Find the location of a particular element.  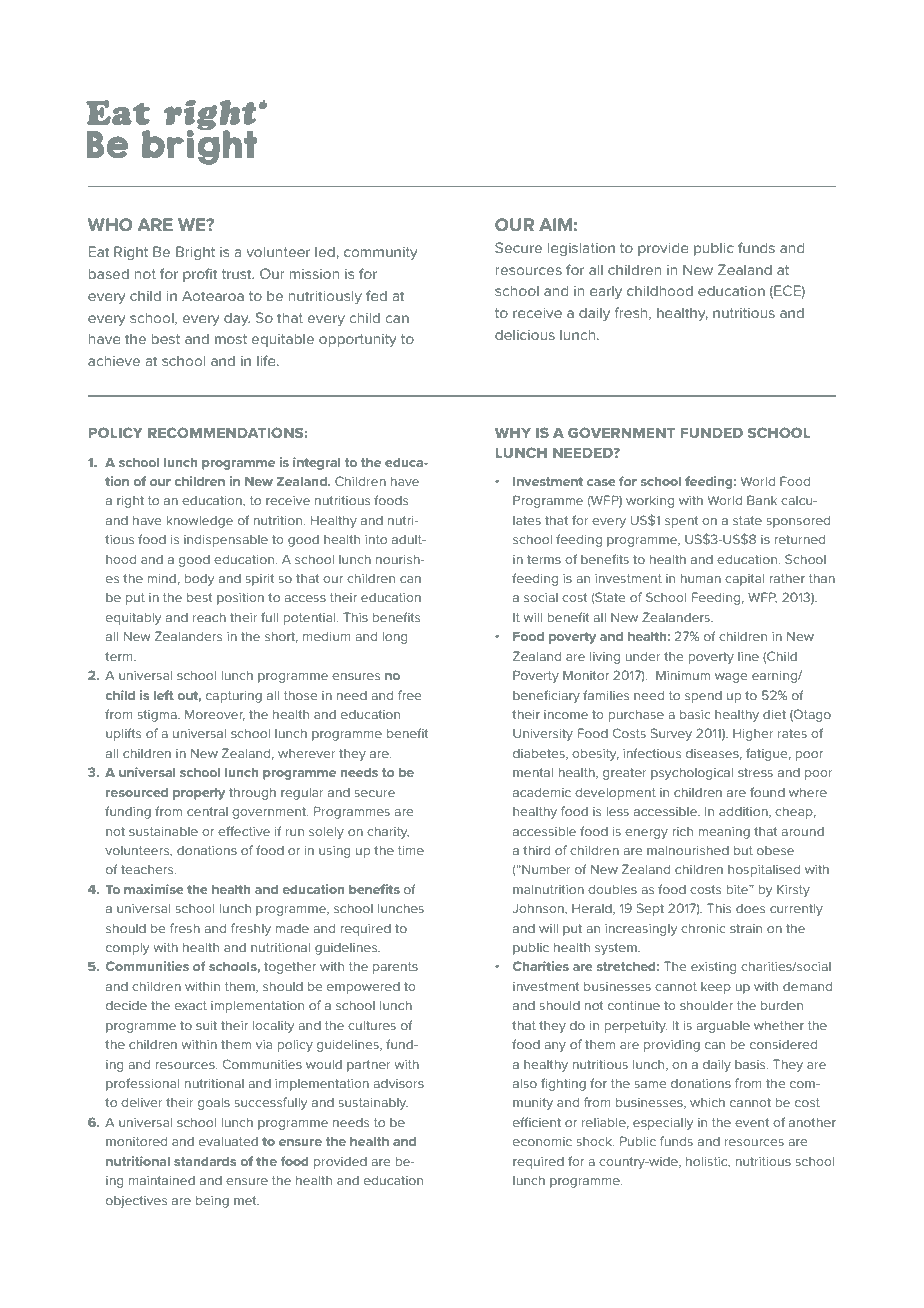

Moreover is located at coordinates (215, 715).
